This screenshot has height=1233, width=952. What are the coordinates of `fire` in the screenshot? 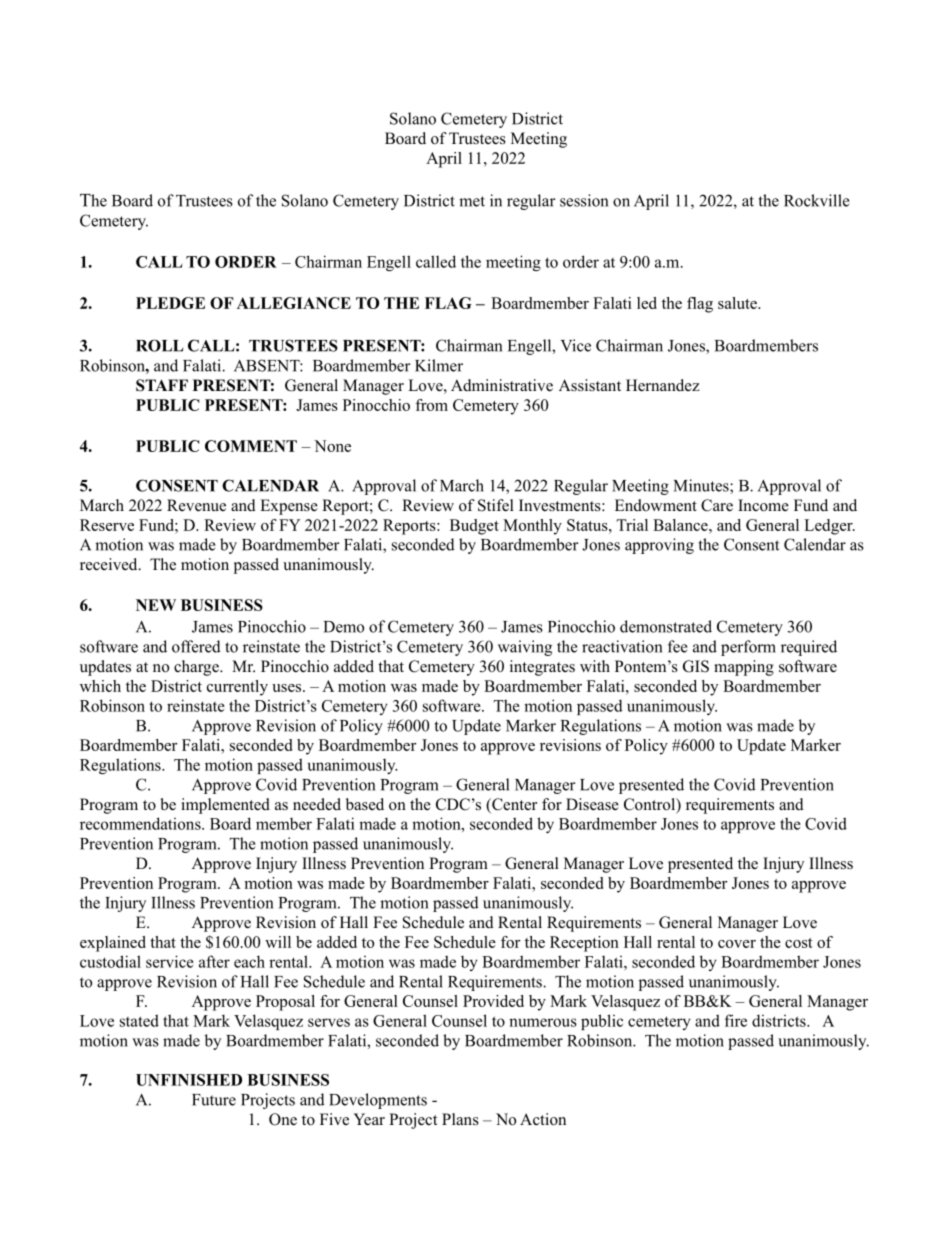 It's located at (736, 1020).
